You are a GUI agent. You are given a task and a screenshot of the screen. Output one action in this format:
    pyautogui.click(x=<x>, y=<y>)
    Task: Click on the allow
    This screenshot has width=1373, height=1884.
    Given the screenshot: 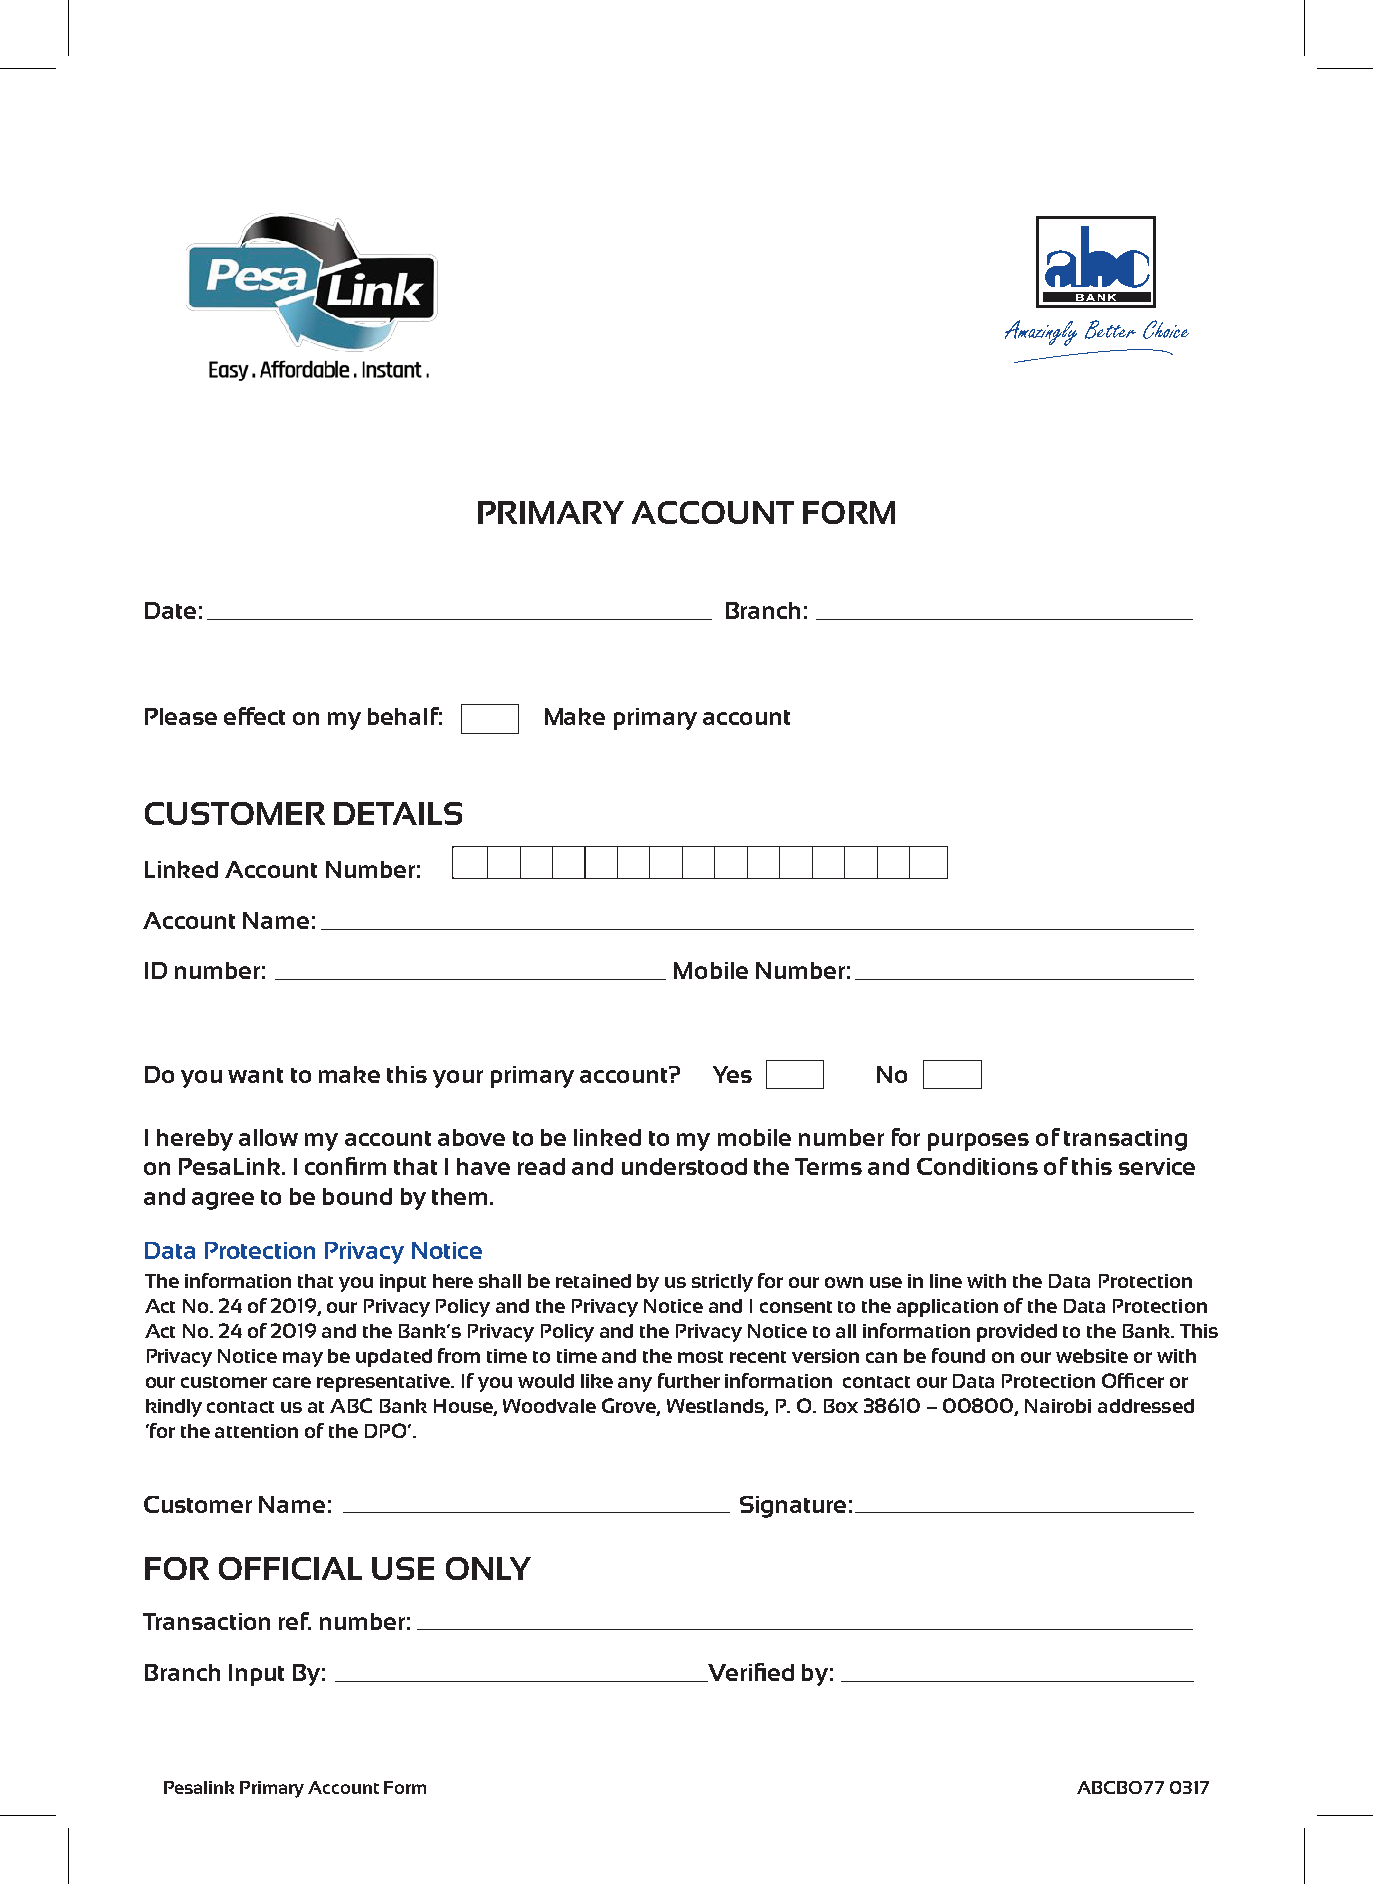 What is the action you would take?
    pyautogui.click(x=268, y=1137)
